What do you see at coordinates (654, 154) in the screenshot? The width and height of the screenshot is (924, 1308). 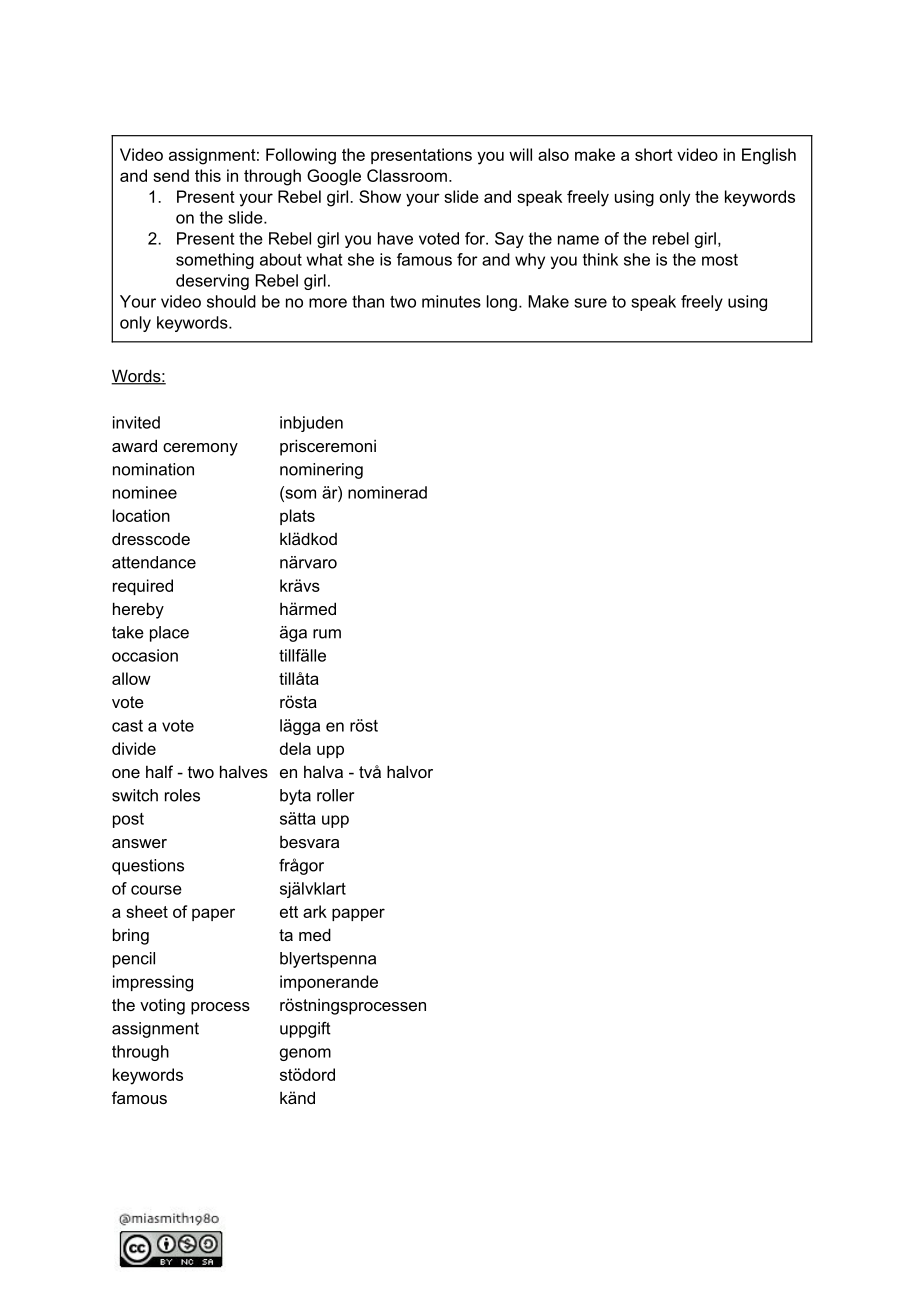 I see `short` at bounding box center [654, 154].
